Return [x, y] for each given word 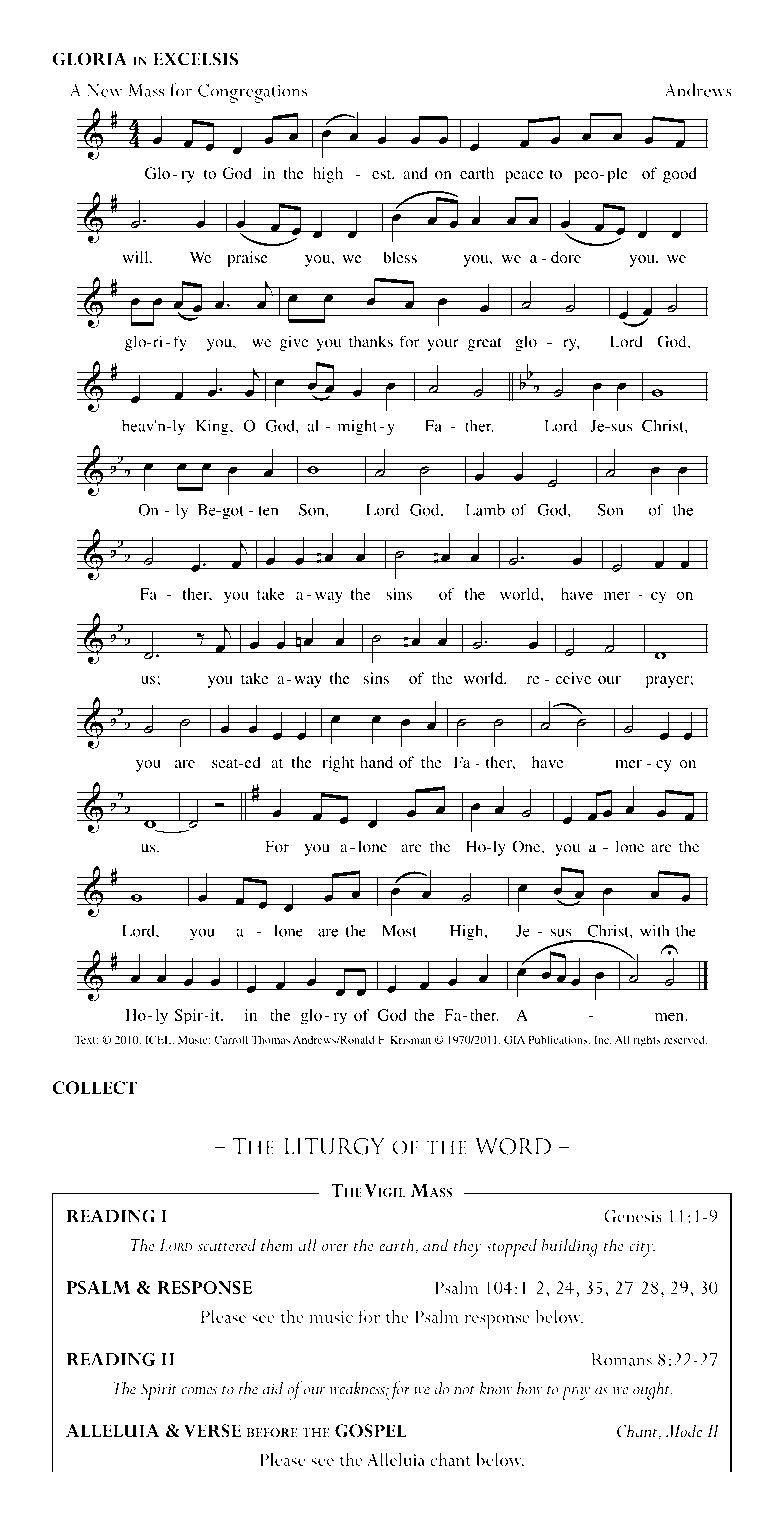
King [213, 427]
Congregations [252, 93]
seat [226, 763]
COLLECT [95, 1088]
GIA [514, 1039]
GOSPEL [370, 1431]
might [359, 427]
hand [376, 762]
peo [587, 177]
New [104, 90]
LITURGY [334, 1146]
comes [199, 1391]
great [485, 344]
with [655, 931]
